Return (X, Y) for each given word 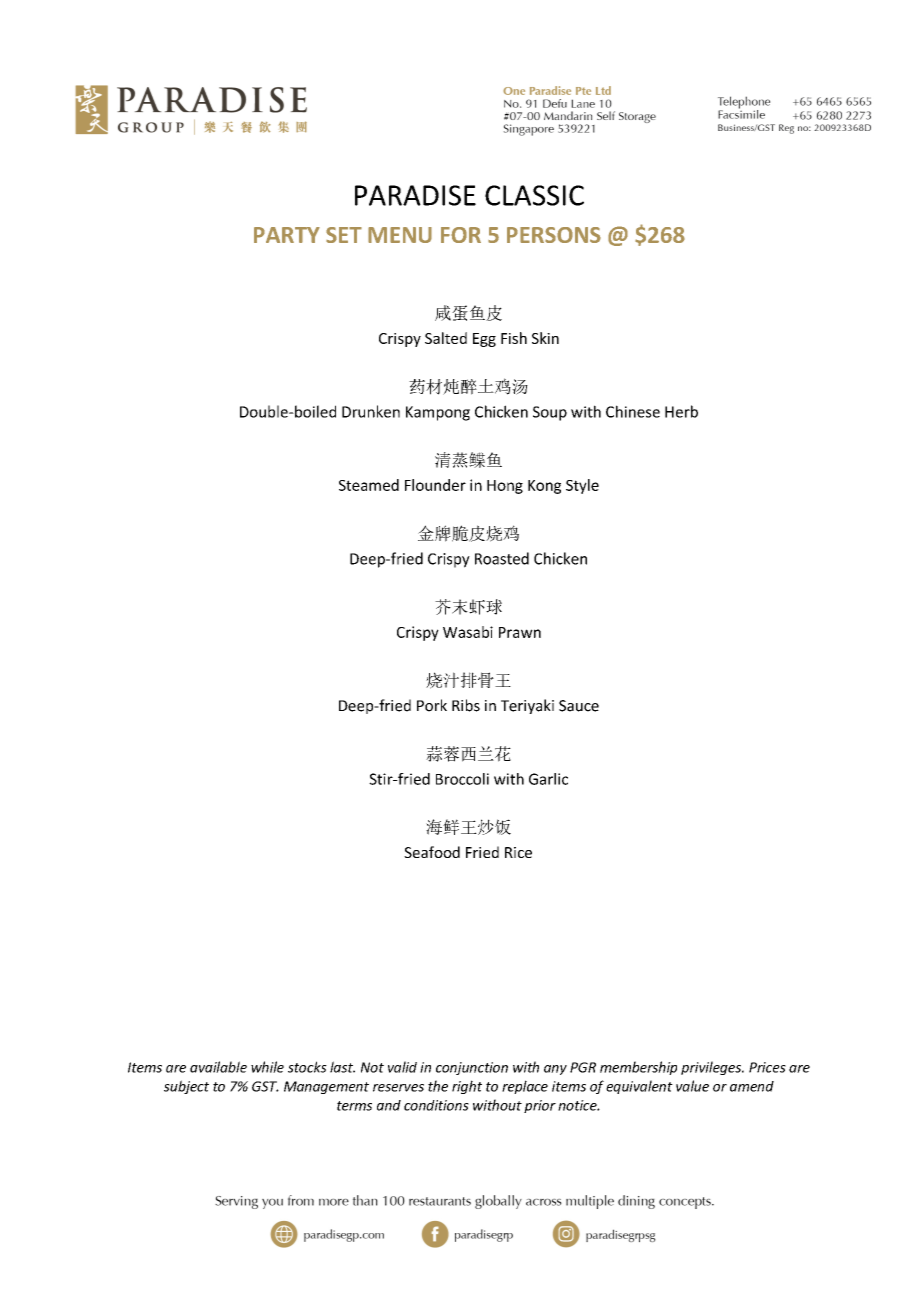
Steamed (369, 485)
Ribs (466, 705)
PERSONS (554, 235)
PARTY (287, 235)
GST (265, 1086)
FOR (461, 235)
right (467, 1087)
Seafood (432, 852)
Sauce (579, 706)
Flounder (435, 485)
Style (582, 486)
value (692, 1086)
